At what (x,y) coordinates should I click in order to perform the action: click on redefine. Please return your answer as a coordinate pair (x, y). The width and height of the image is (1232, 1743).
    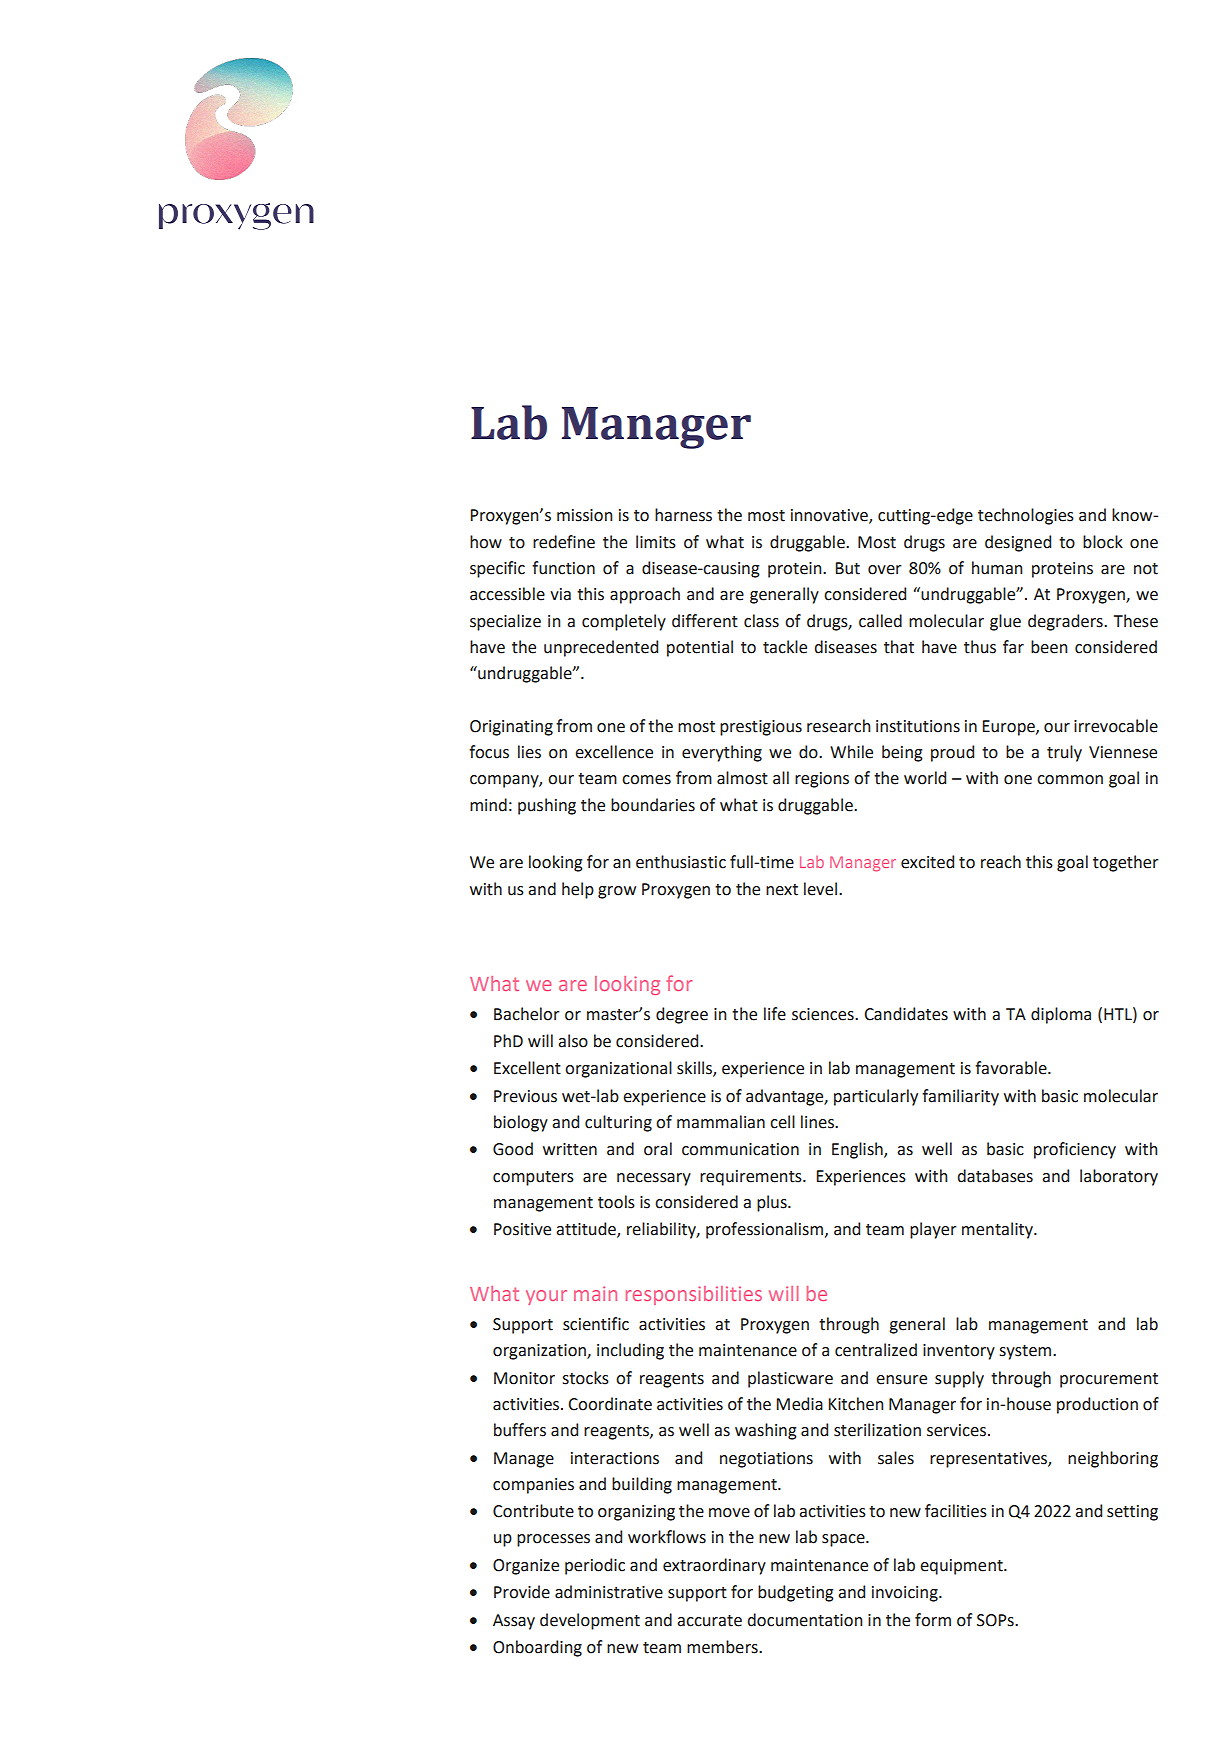
    Looking at the image, I should click on (564, 542).
